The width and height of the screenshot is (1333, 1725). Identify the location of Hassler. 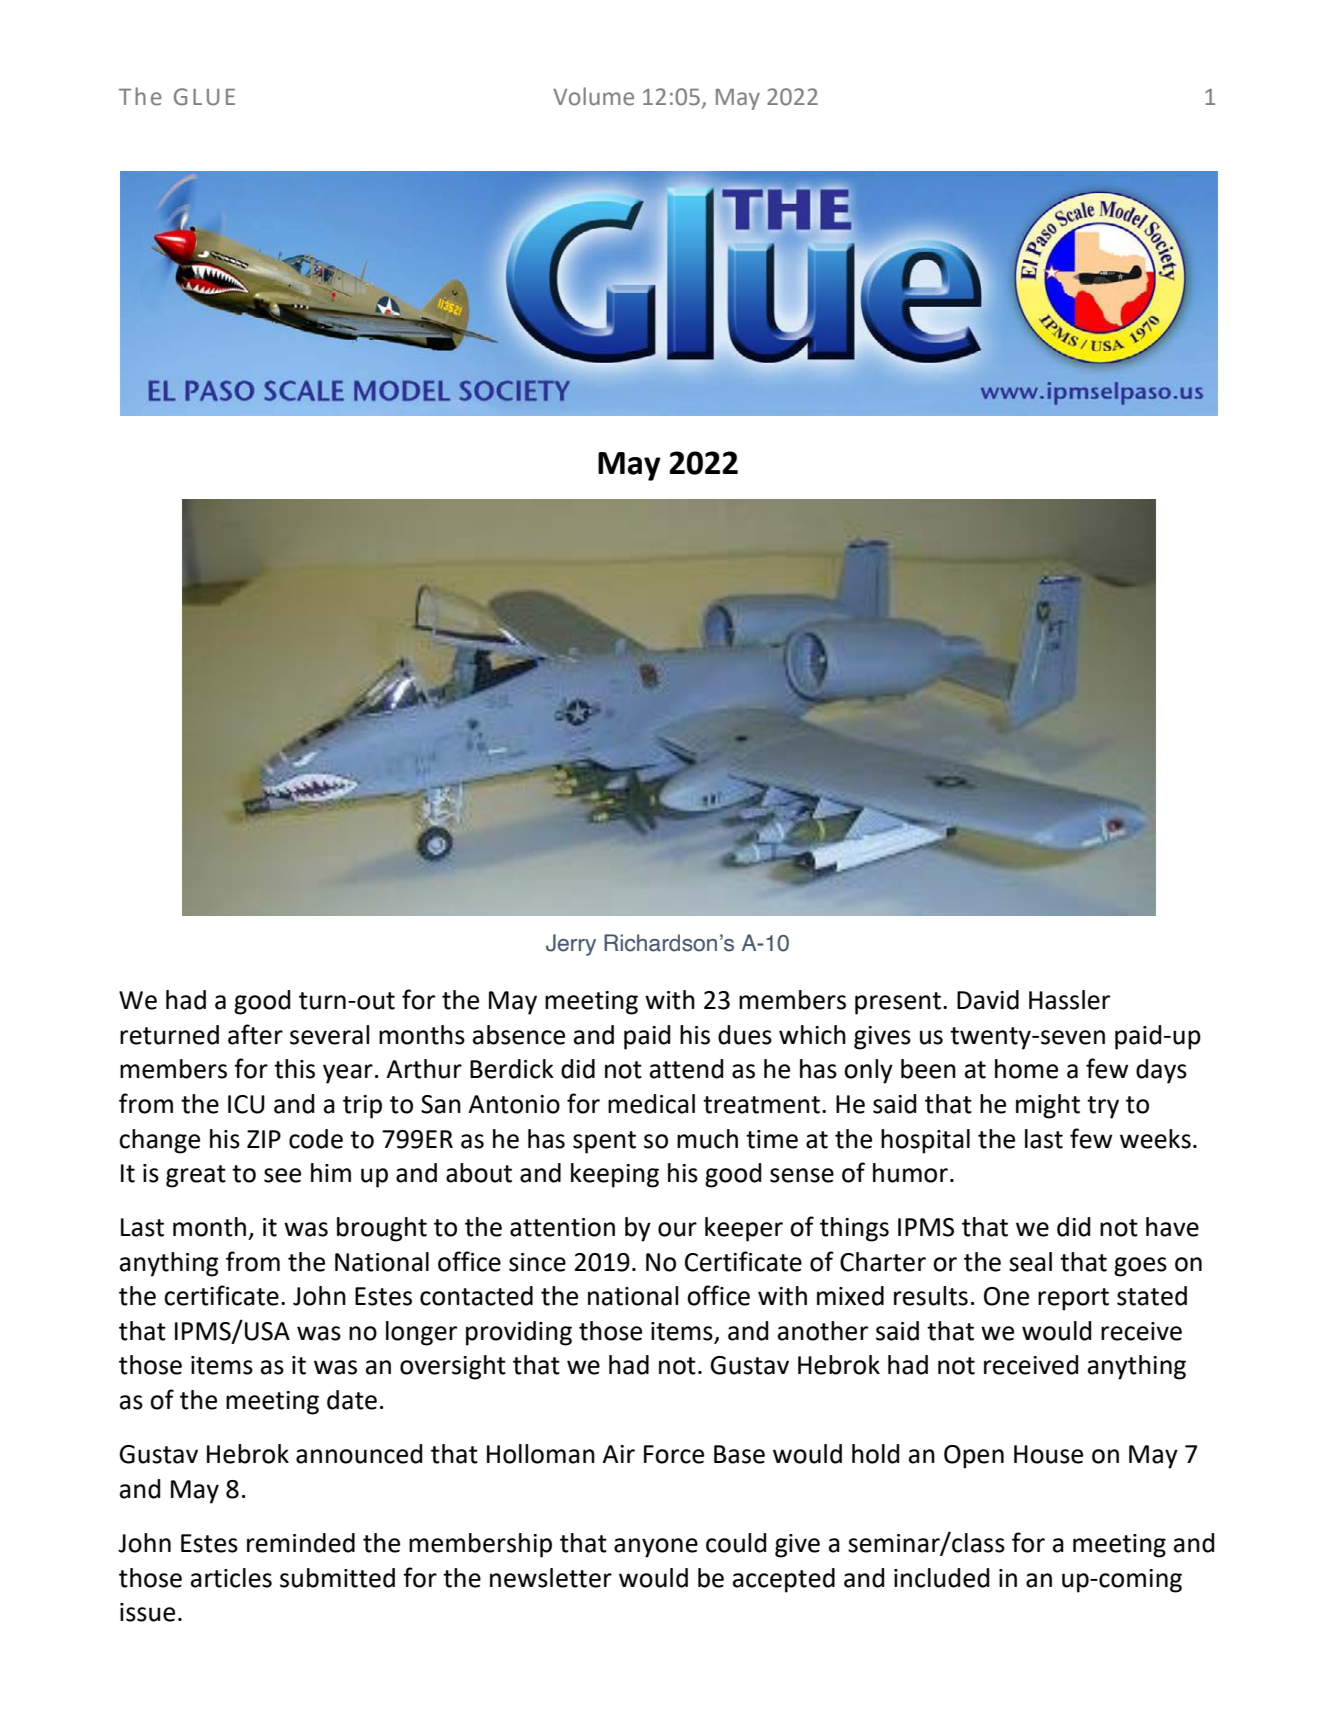
(1069, 1000).
